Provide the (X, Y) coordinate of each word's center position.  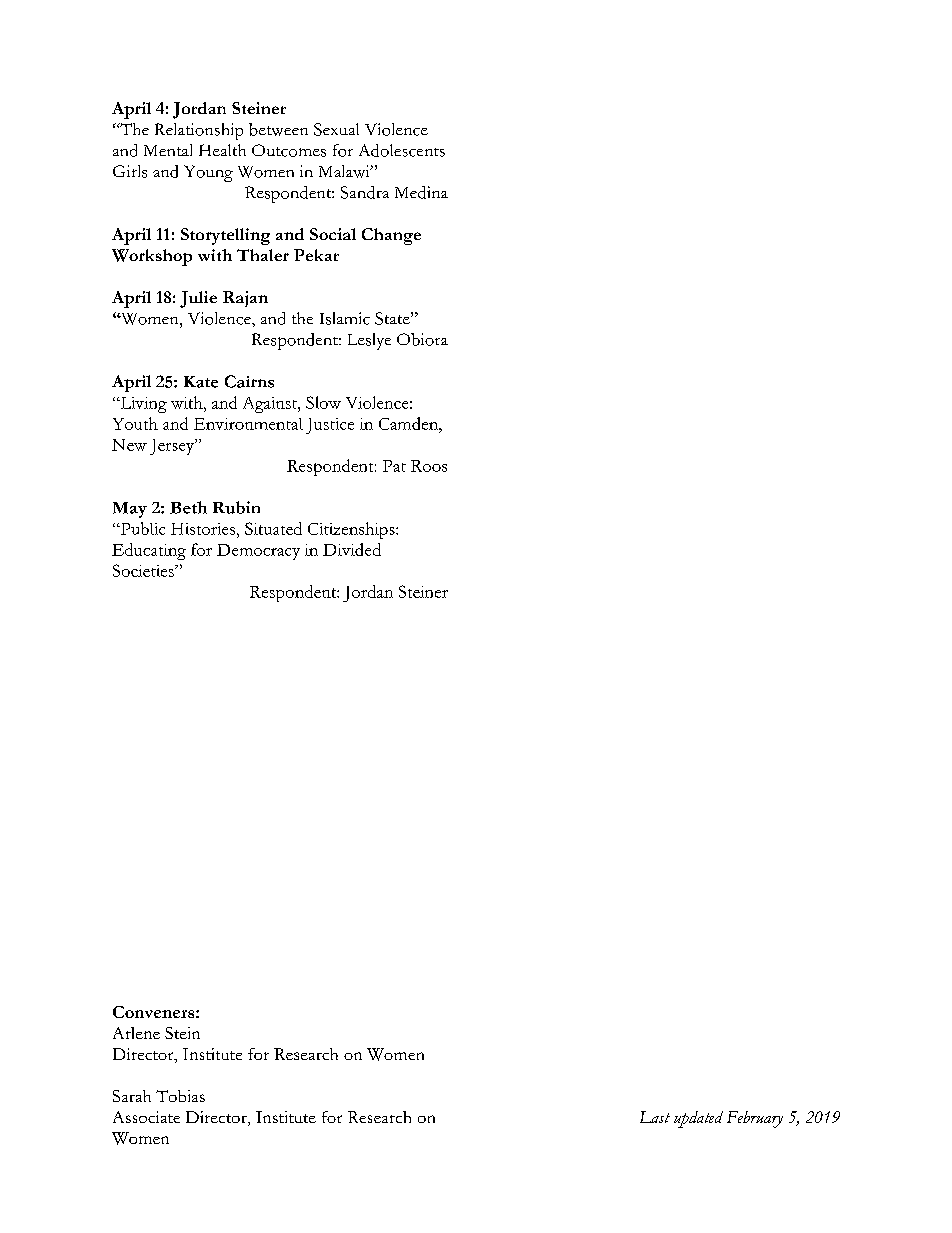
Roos (429, 466)
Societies (144, 570)
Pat (394, 466)
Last (655, 1117)
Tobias (180, 1096)
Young (208, 173)
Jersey (173, 447)
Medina (421, 192)
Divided (352, 549)
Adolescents (402, 150)
